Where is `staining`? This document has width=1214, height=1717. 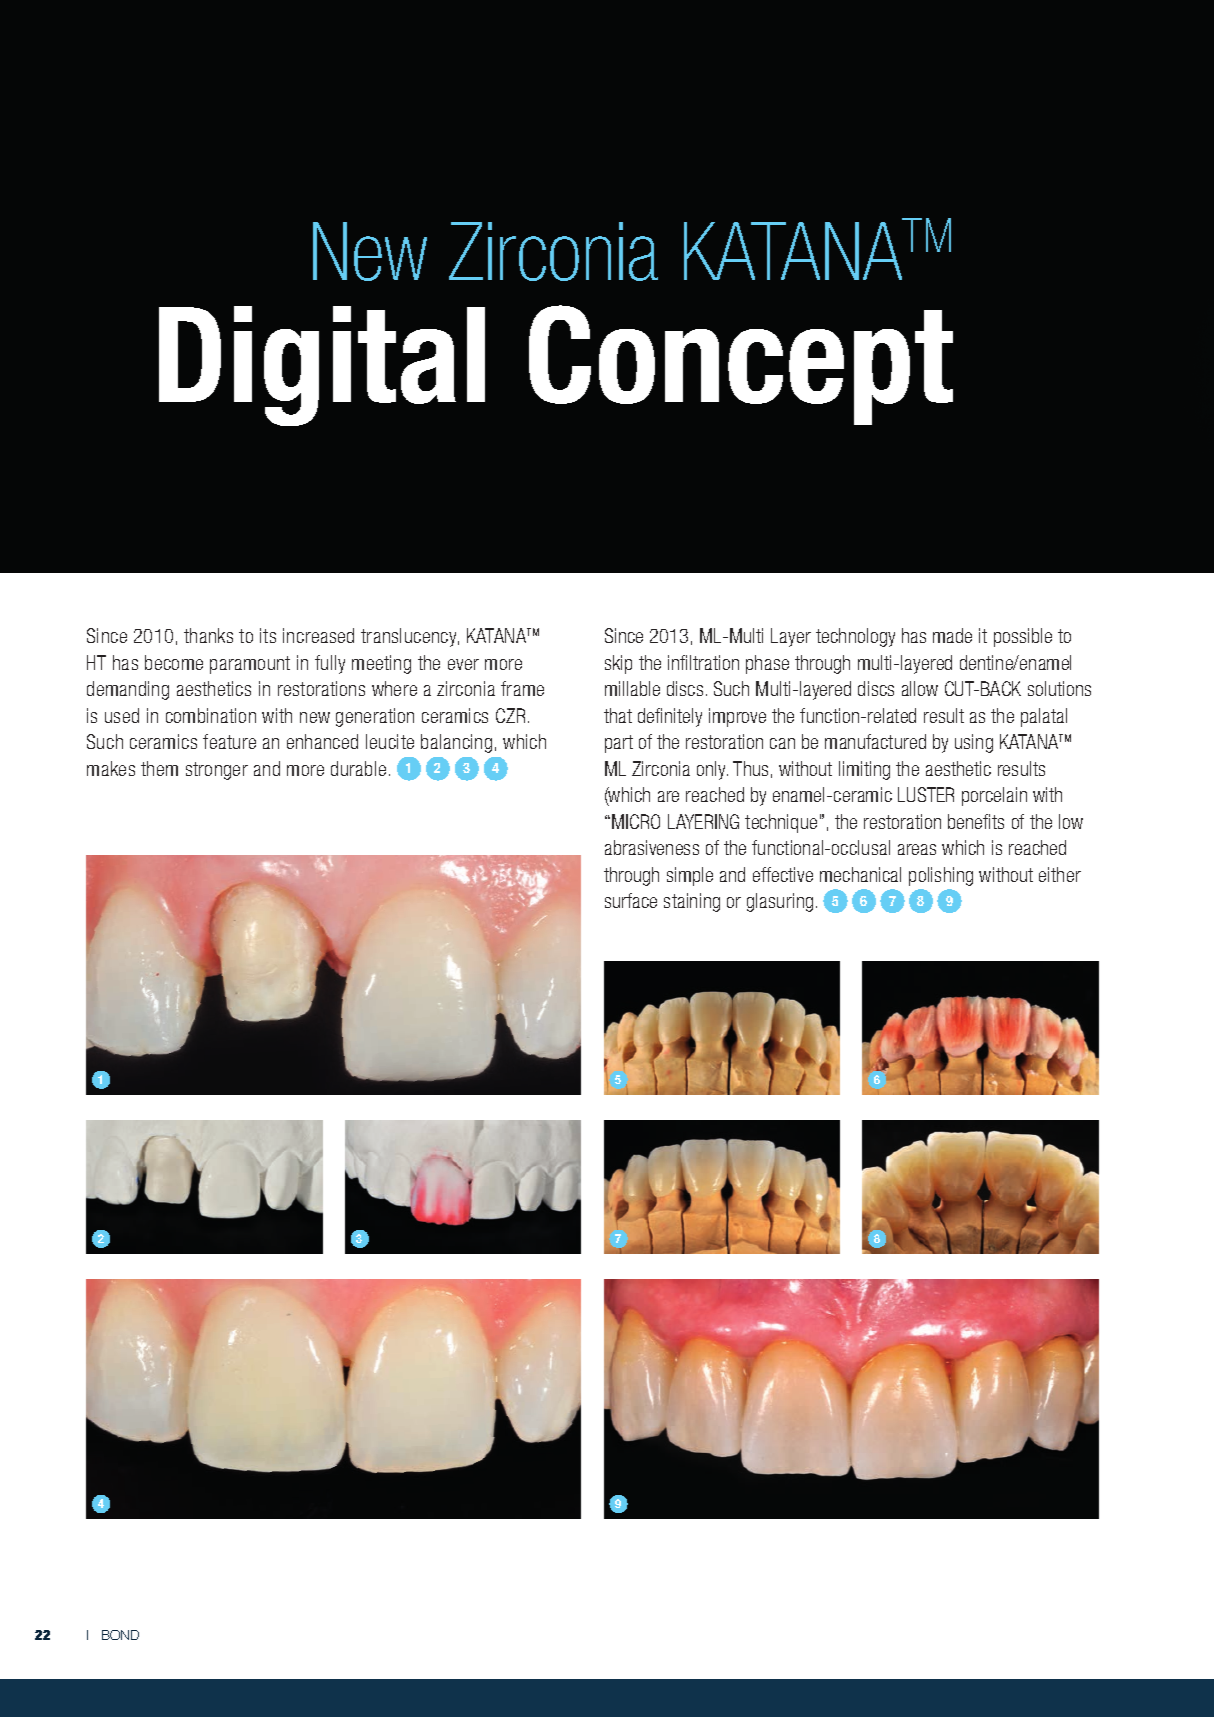
staining is located at coordinates (692, 902).
